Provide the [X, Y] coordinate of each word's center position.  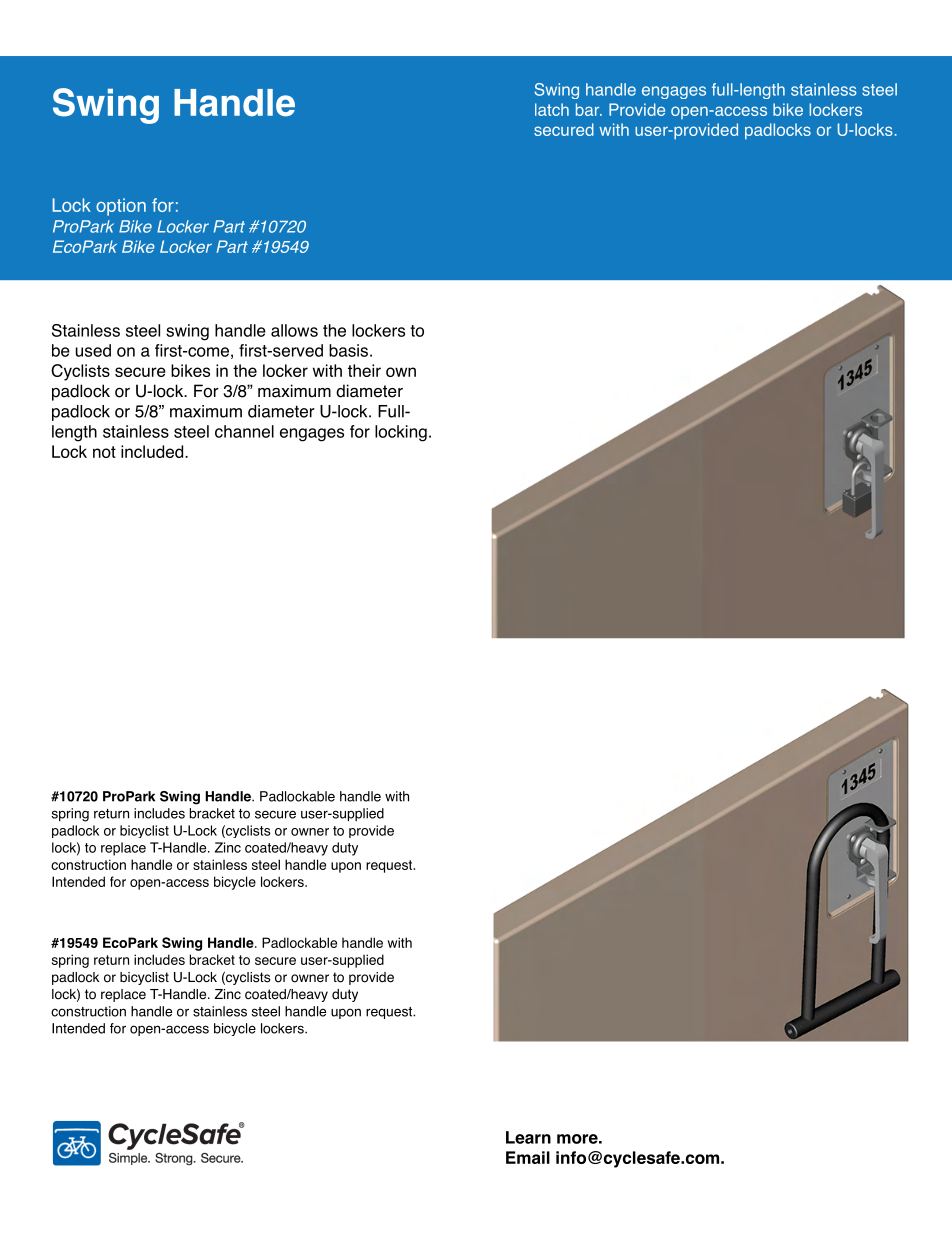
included [153, 451]
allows [294, 330]
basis [348, 350]
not [104, 452]
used [93, 350]
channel [244, 431]
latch [552, 109]
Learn [528, 1137]
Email [528, 1157]
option [121, 207]
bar [589, 109]
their [364, 370]
